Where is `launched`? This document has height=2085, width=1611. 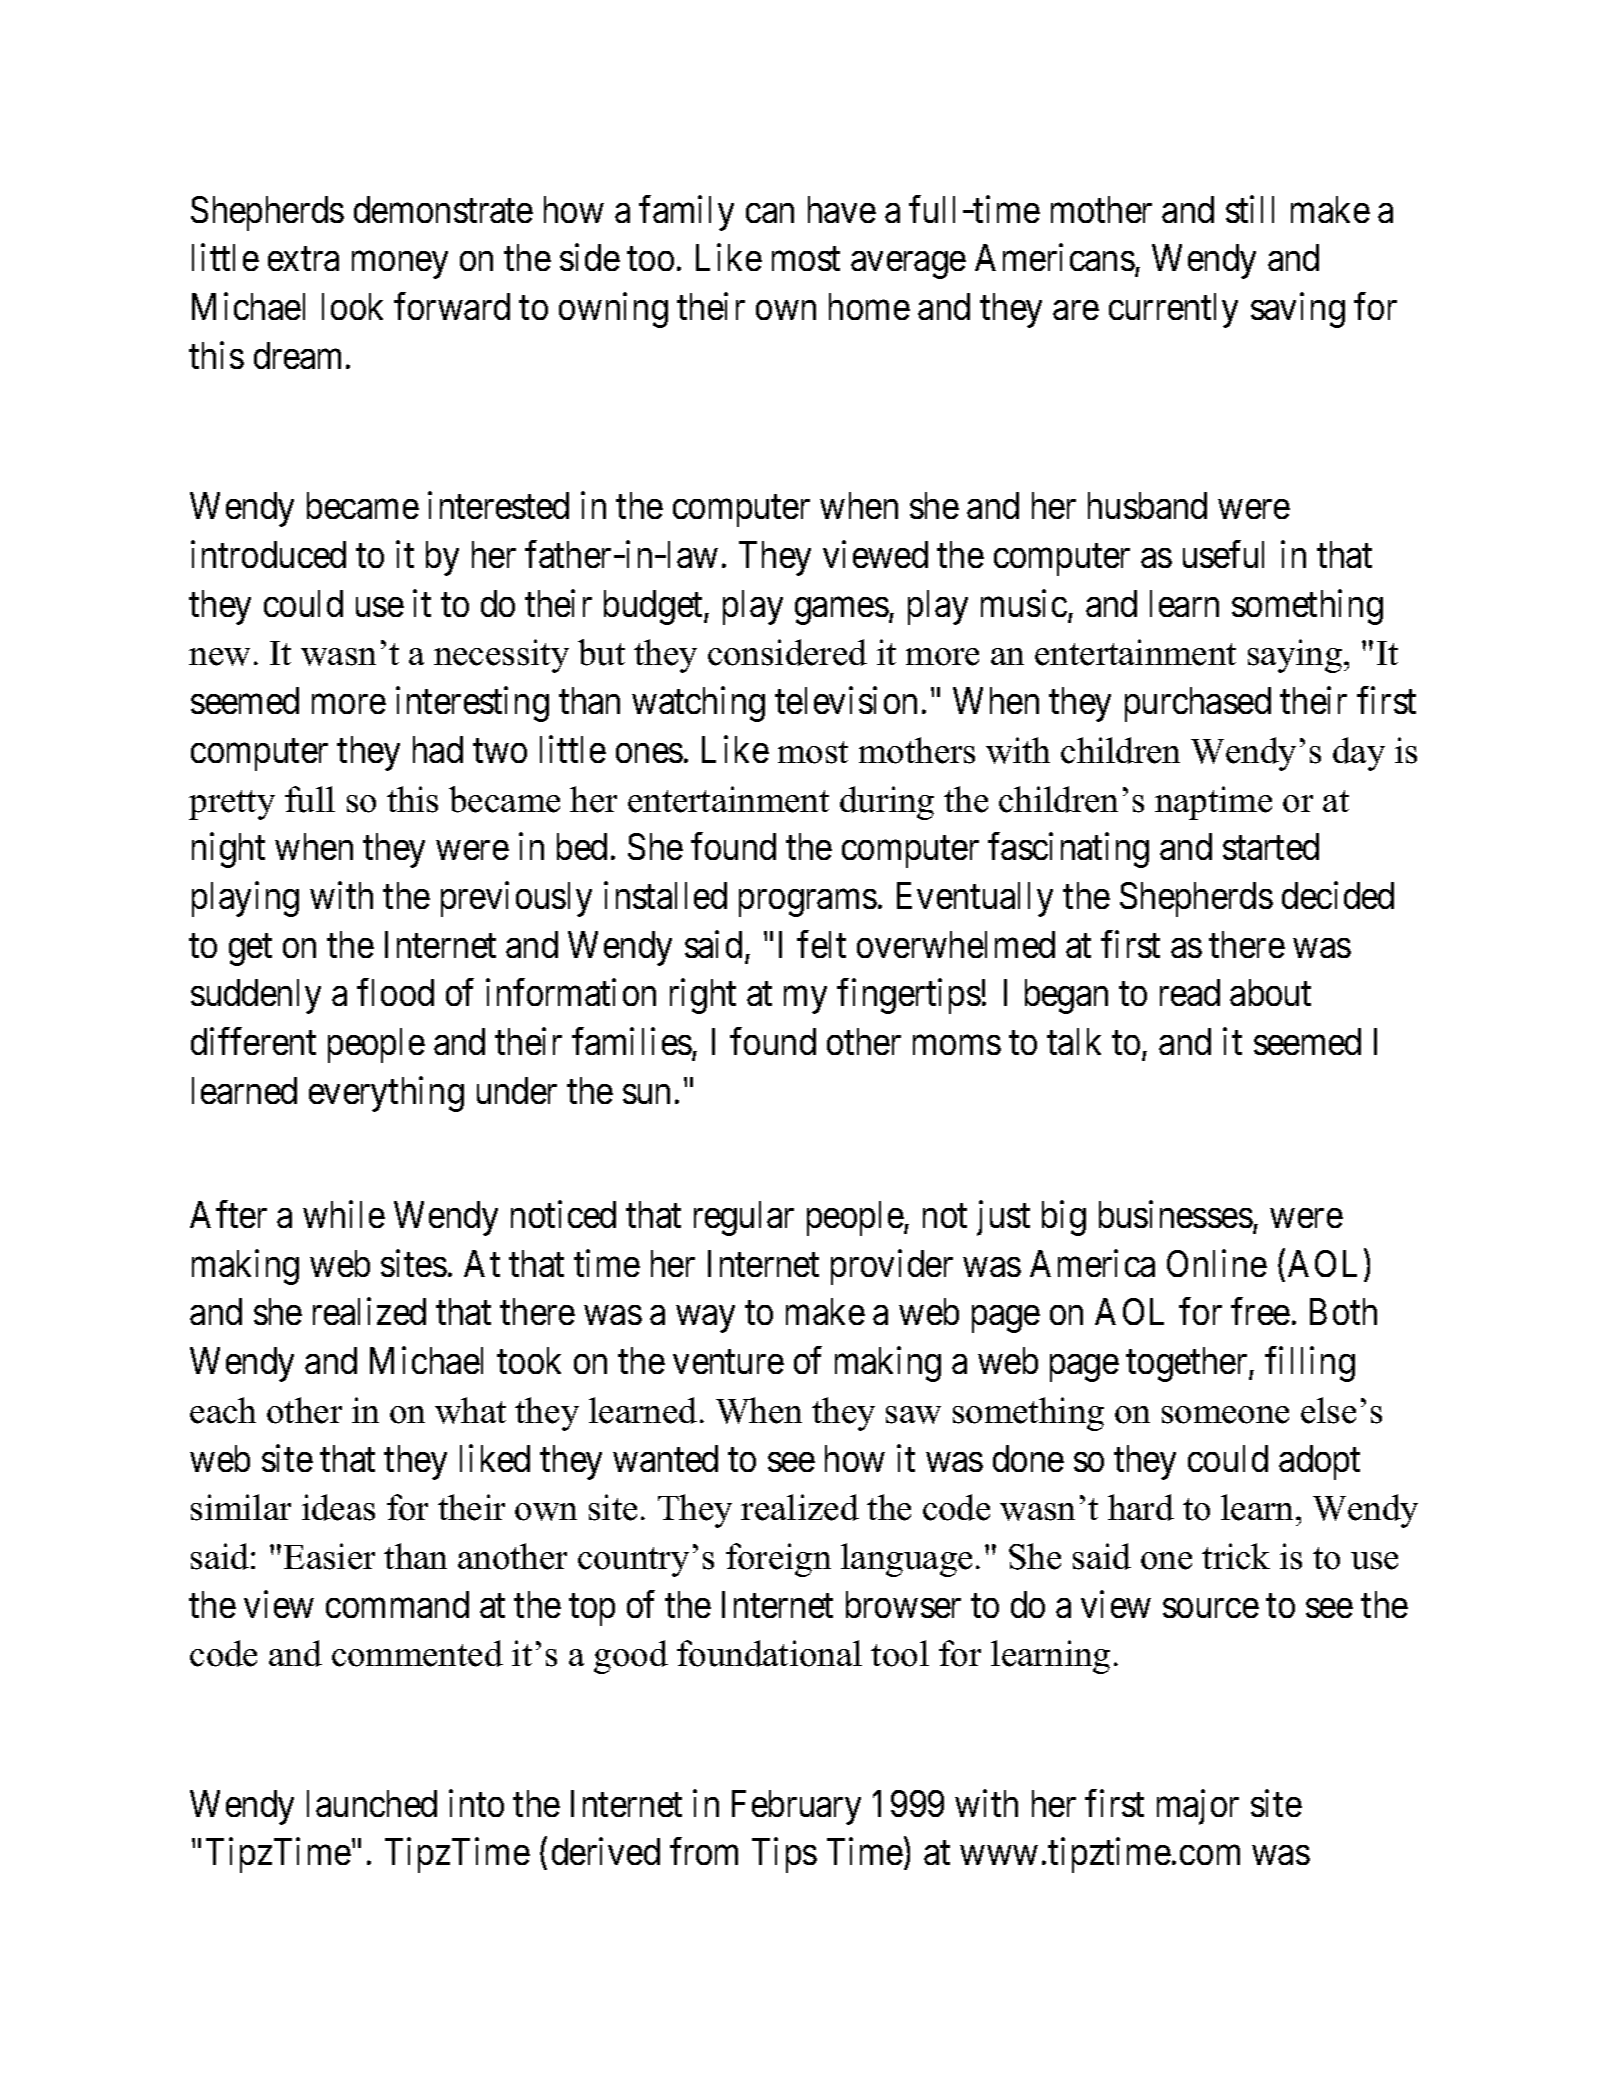
launched is located at coordinates (372, 1803).
